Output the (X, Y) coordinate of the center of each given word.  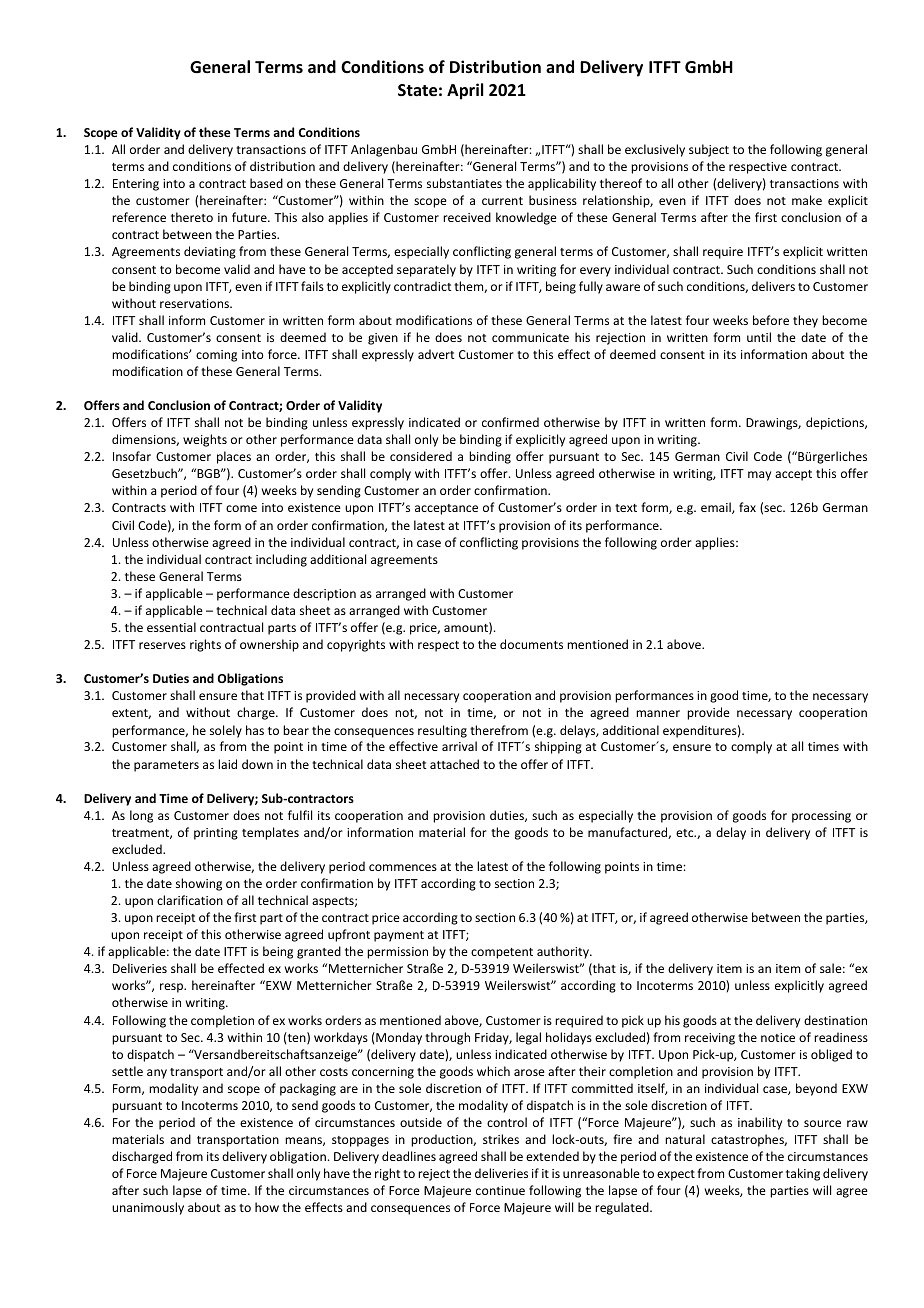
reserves (162, 645)
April (465, 91)
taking (803, 1174)
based (266, 183)
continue (500, 1190)
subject (709, 150)
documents (531, 644)
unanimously (148, 1208)
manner (658, 713)
